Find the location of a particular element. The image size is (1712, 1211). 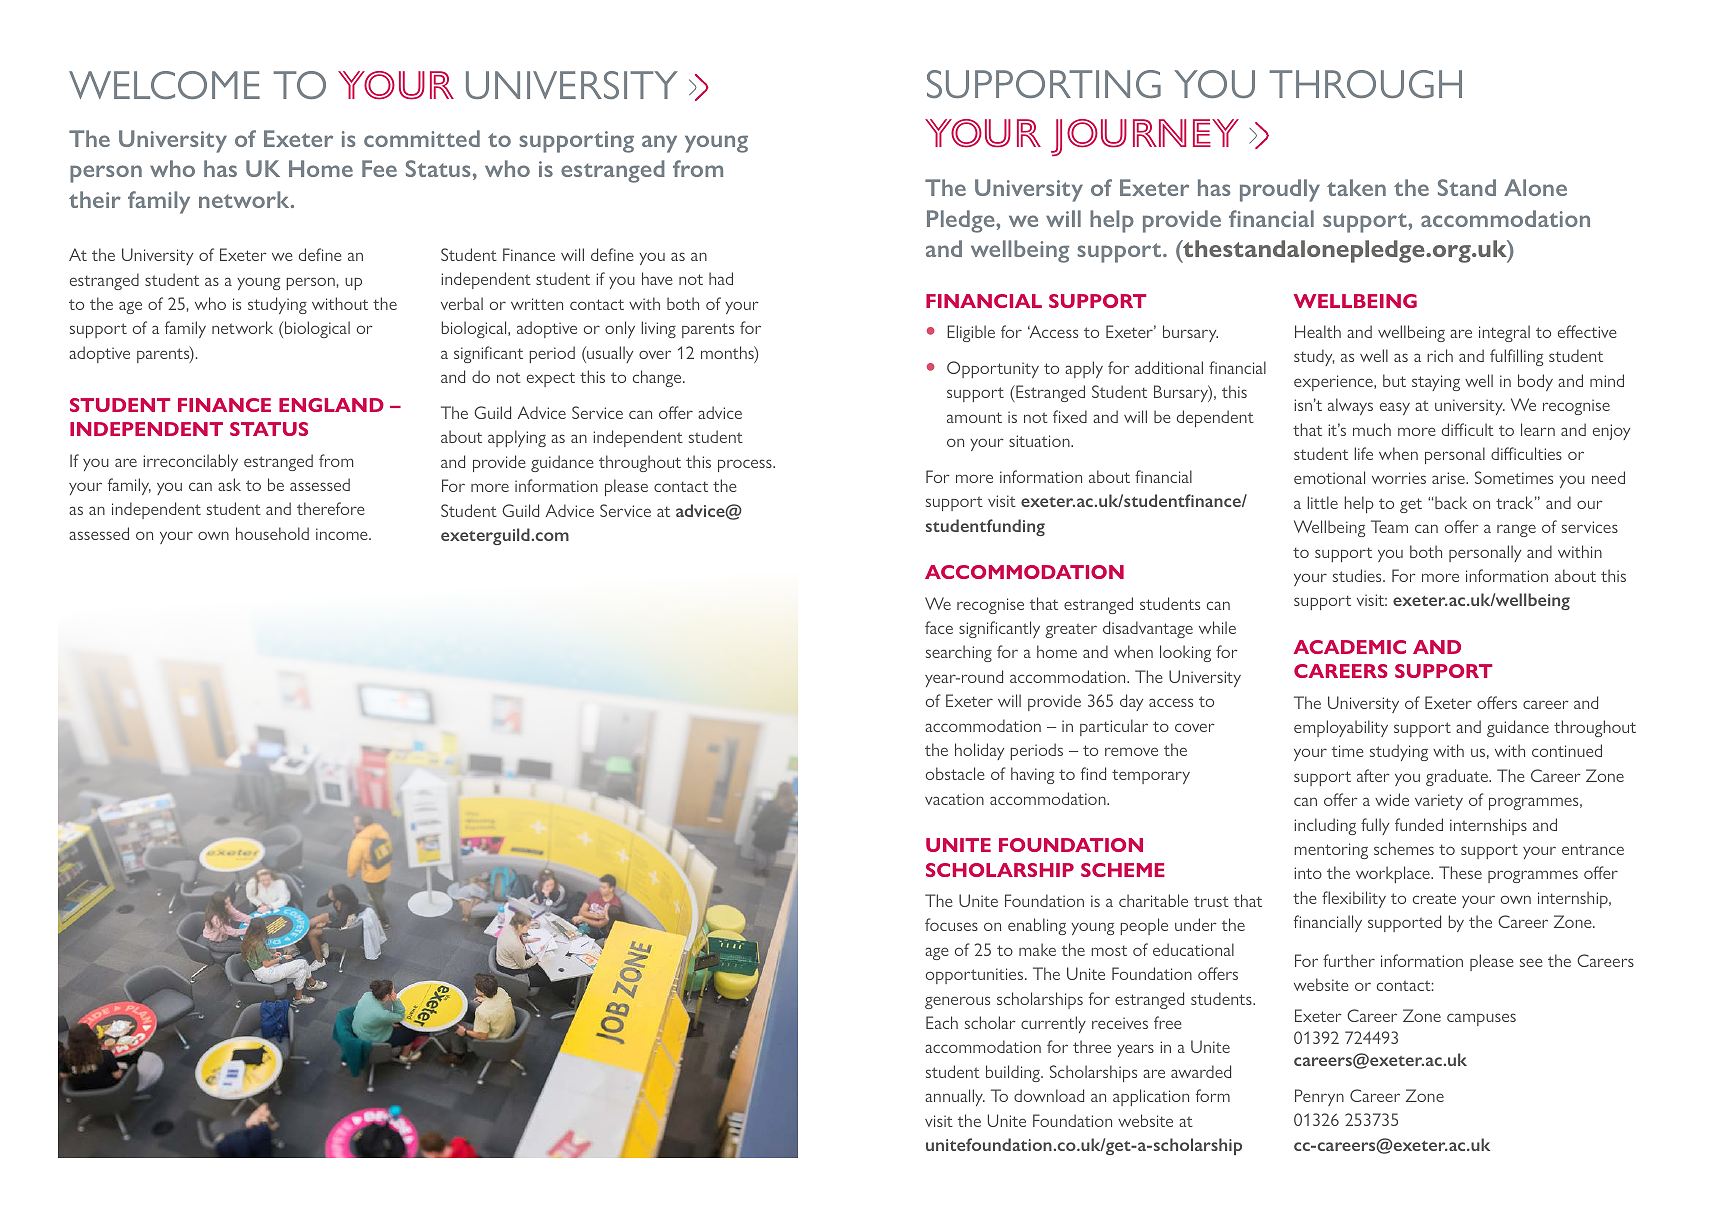

WELCOME is located at coordinates (164, 85).
